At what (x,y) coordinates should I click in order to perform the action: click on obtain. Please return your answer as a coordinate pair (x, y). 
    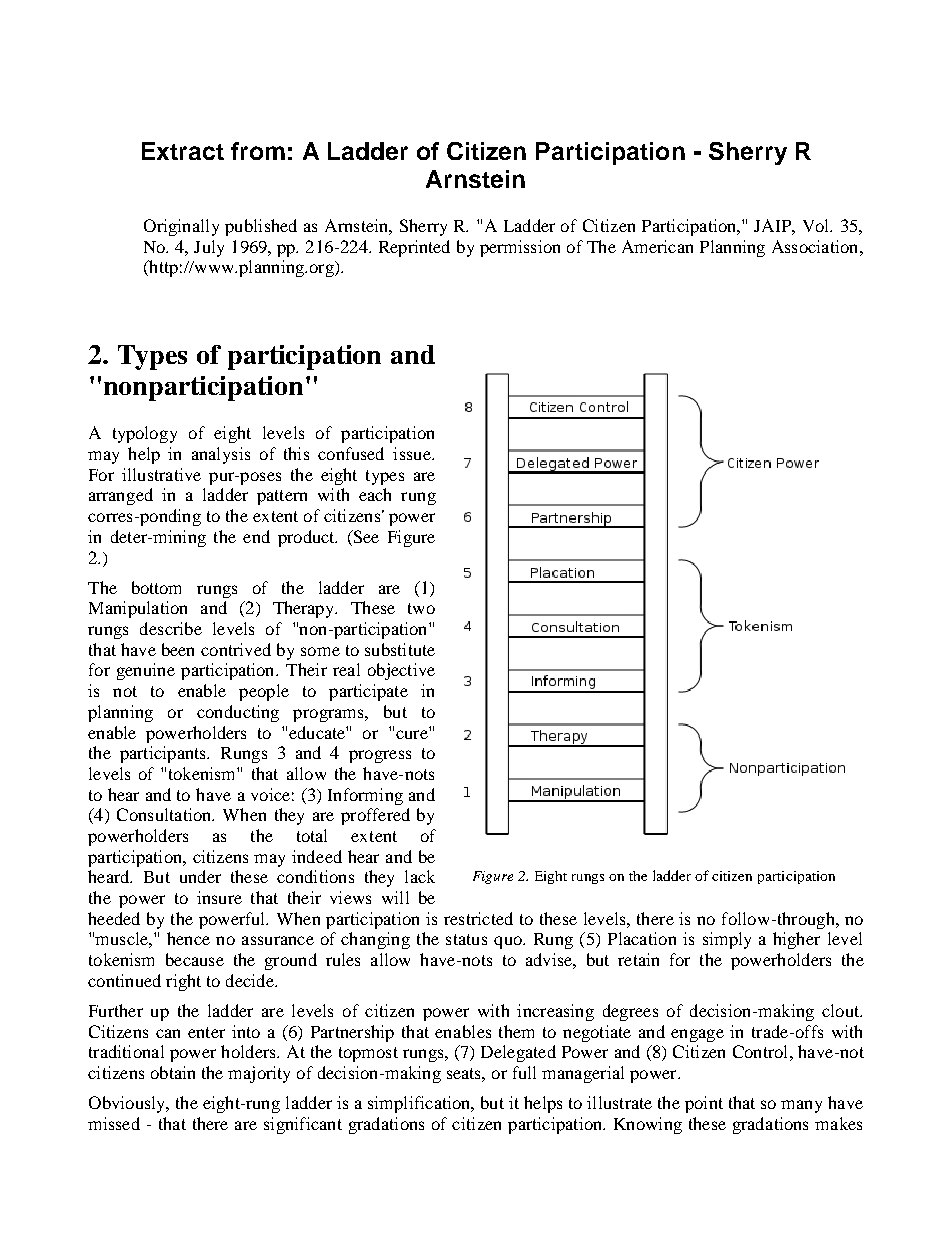
    Looking at the image, I should click on (173, 1072).
